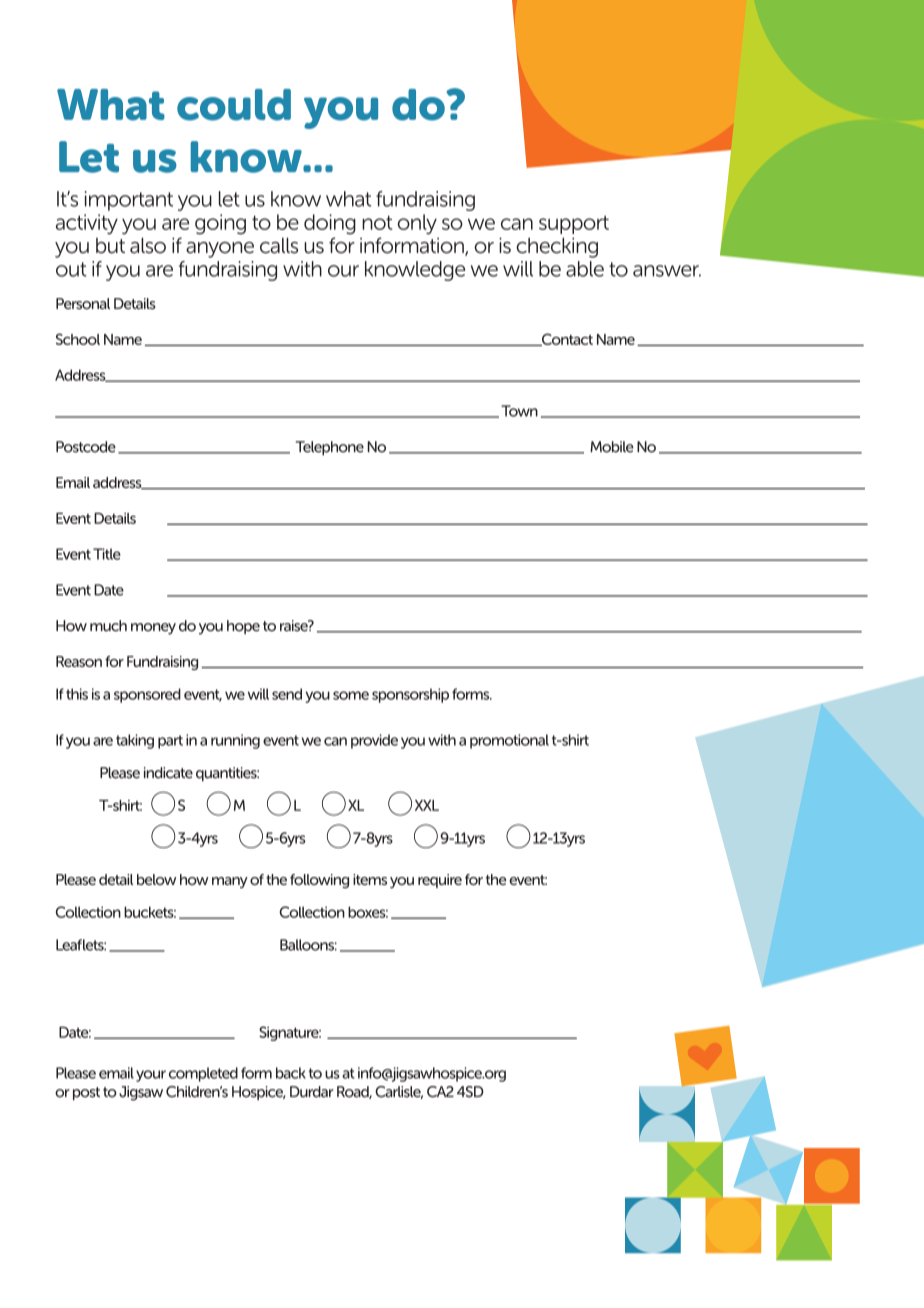 This screenshot has width=924, height=1308. What do you see at coordinates (509, 741) in the screenshot?
I see `promotional` at bounding box center [509, 741].
